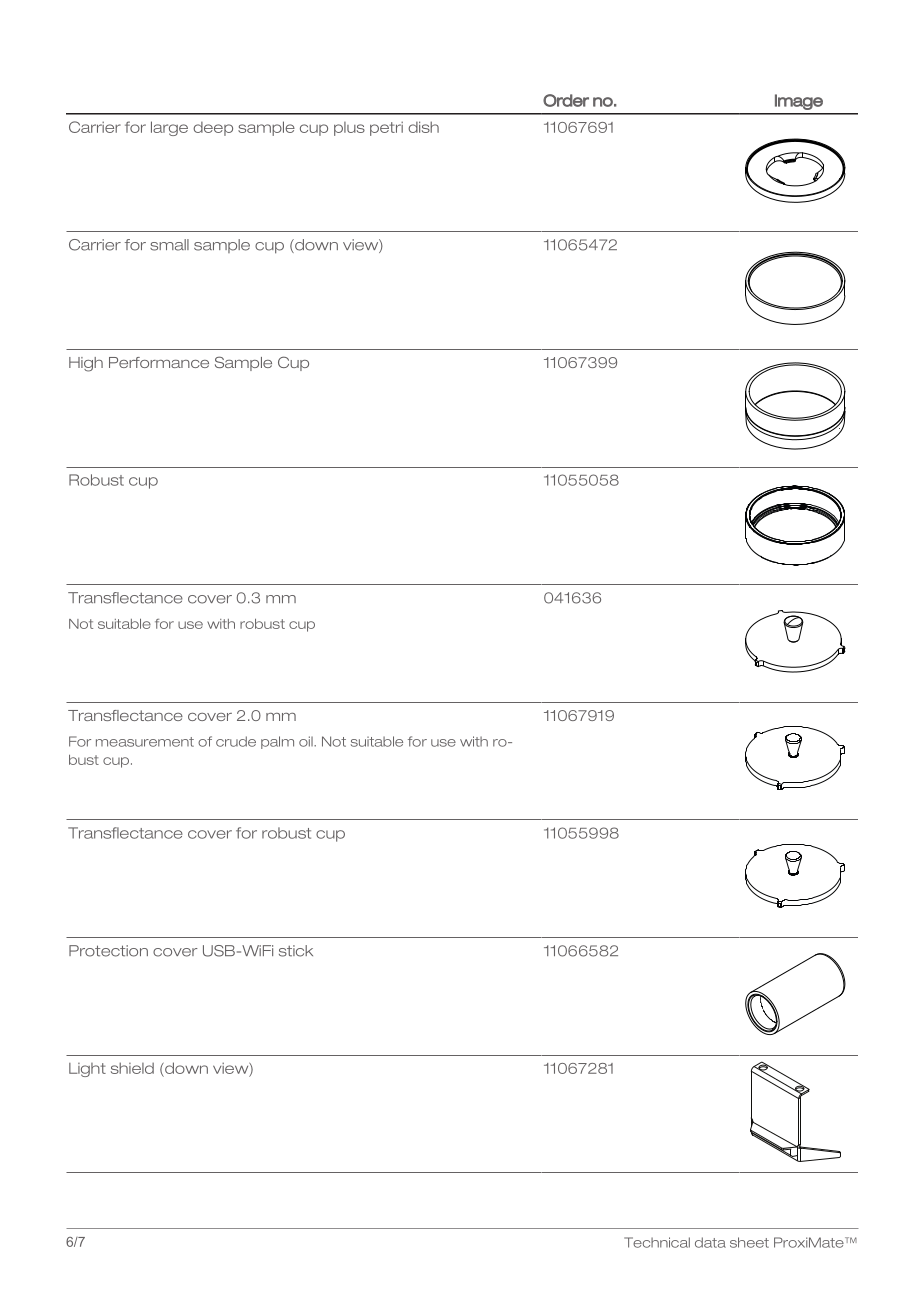 The width and height of the document is (924, 1308). I want to click on Image, so click(799, 102).
